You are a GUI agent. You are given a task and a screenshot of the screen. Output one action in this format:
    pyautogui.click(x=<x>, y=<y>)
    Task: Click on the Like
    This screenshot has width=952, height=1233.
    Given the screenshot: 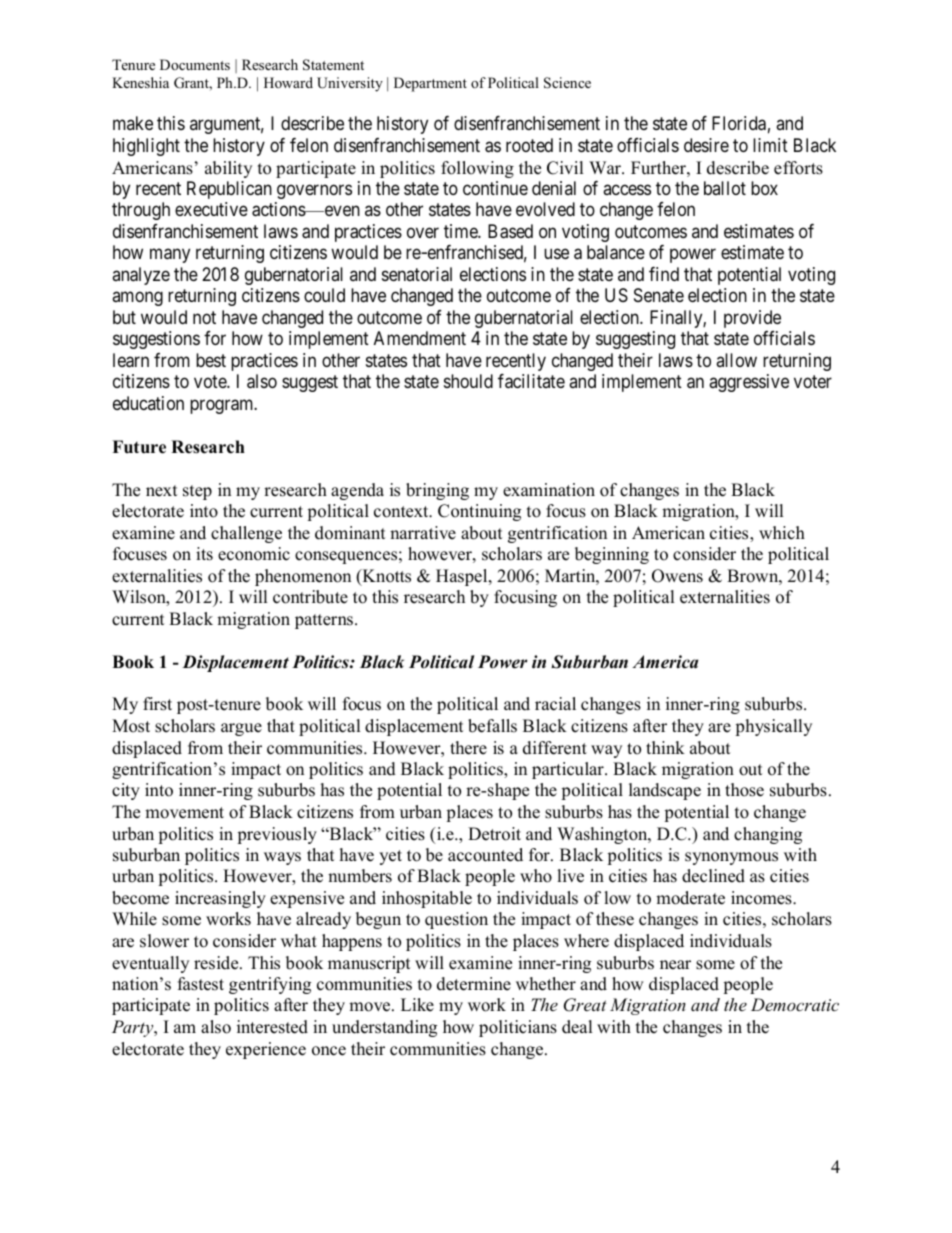 What is the action you would take?
    pyautogui.click(x=417, y=1005)
